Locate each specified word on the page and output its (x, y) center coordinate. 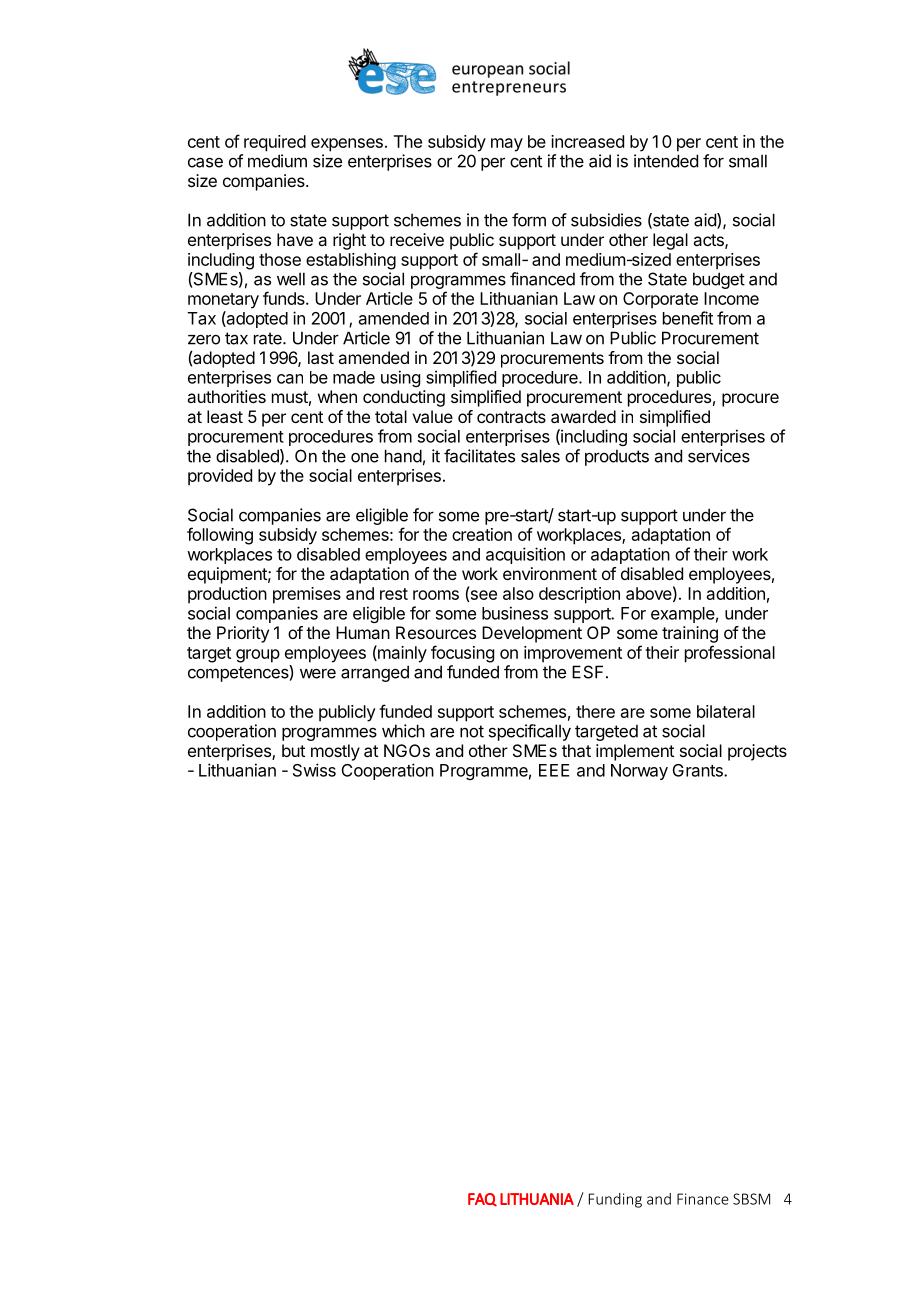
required (275, 143)
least (225, 416)
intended (666, 161)
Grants (699, 770)
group (258, 656)
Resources (436, 632)
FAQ (482, 1199)
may (507, 145)
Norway (639, 772)
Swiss (314, 770)
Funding (615, 1200)
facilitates (479, 456)
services (719, 456)
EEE (554, 770)
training (690, 634)
